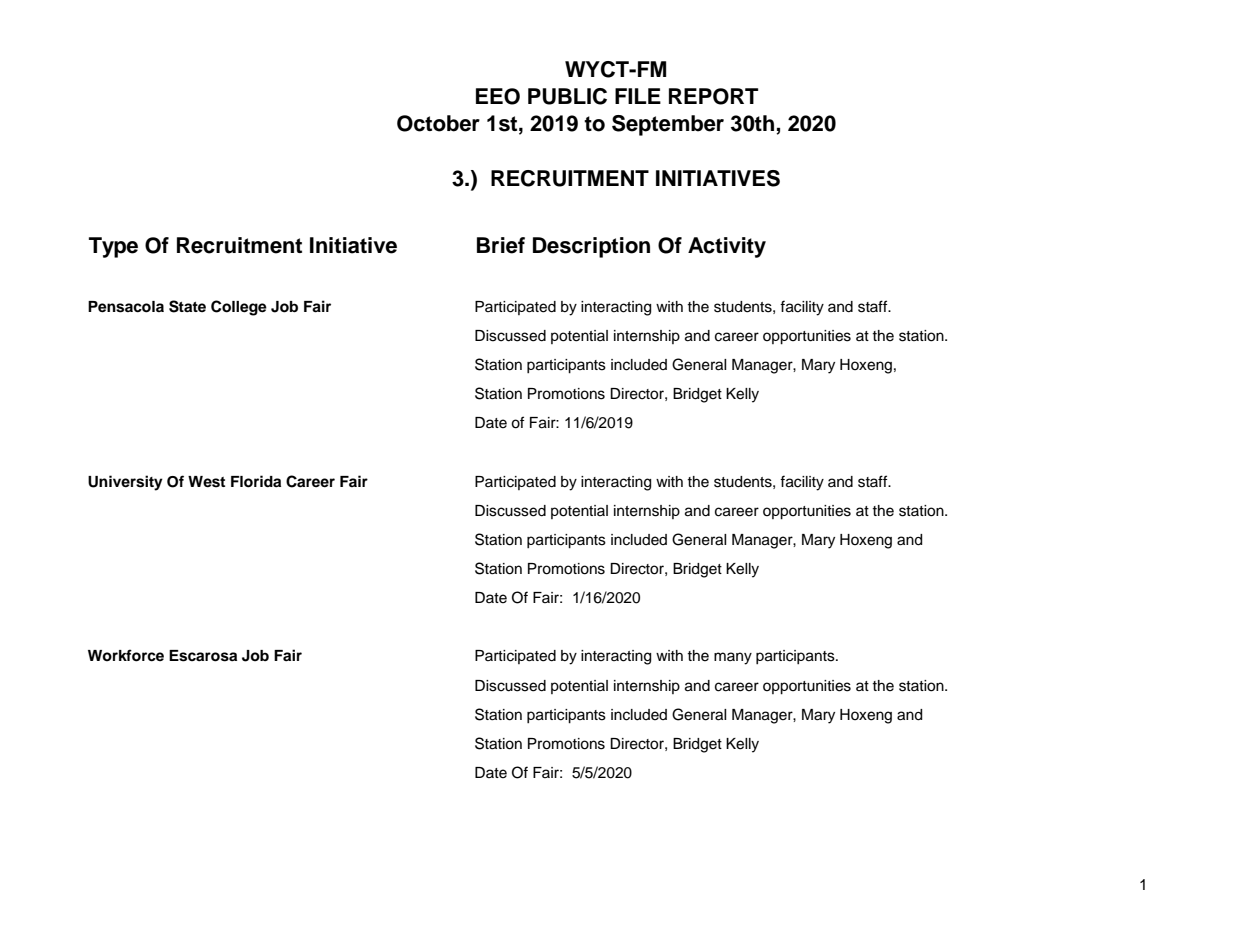  I want to click on many, so click(733, 658).
